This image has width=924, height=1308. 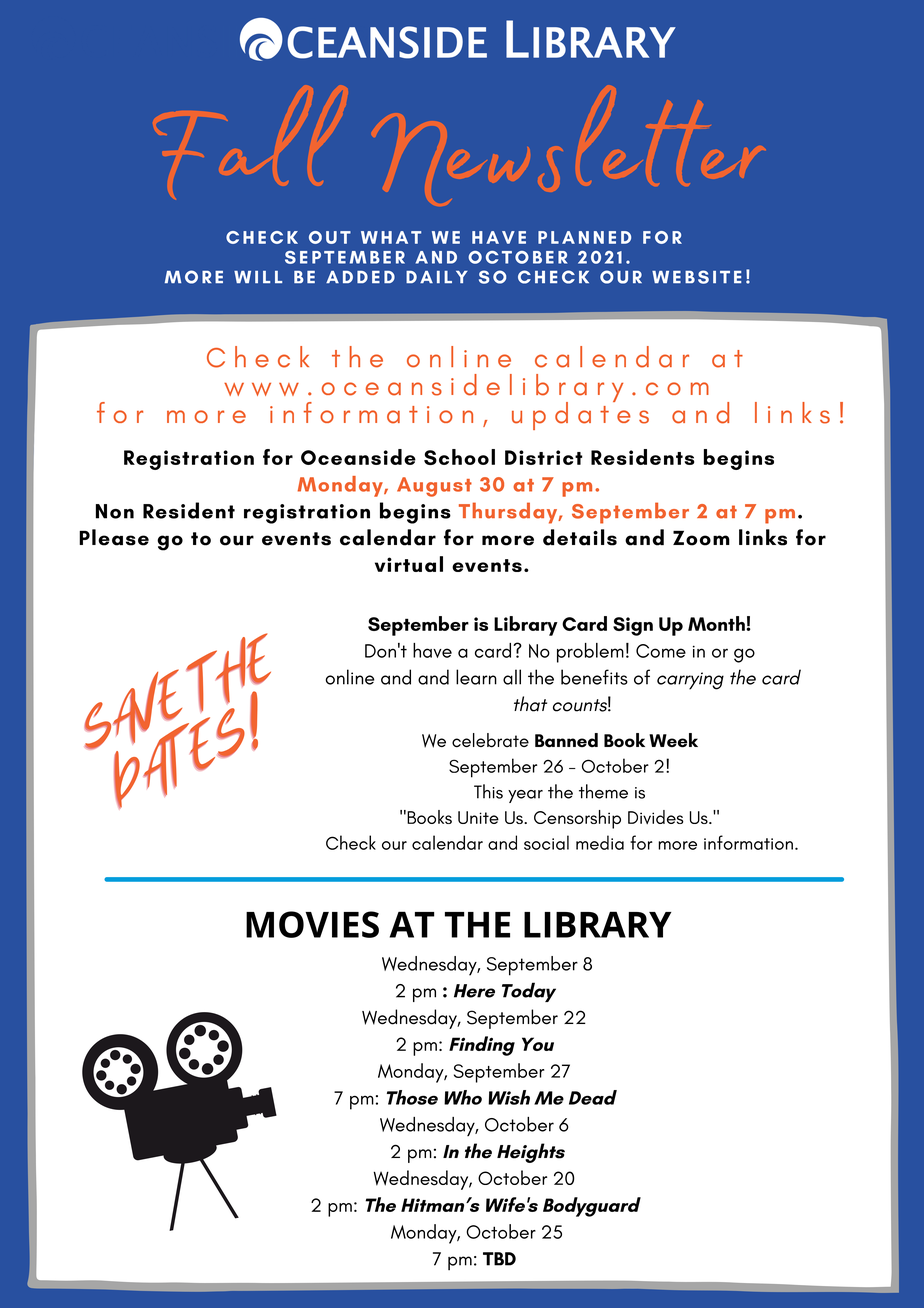 What do you see at coordinates (544, 457) in the image?
I see `District` at bounding box center [544, 457].
